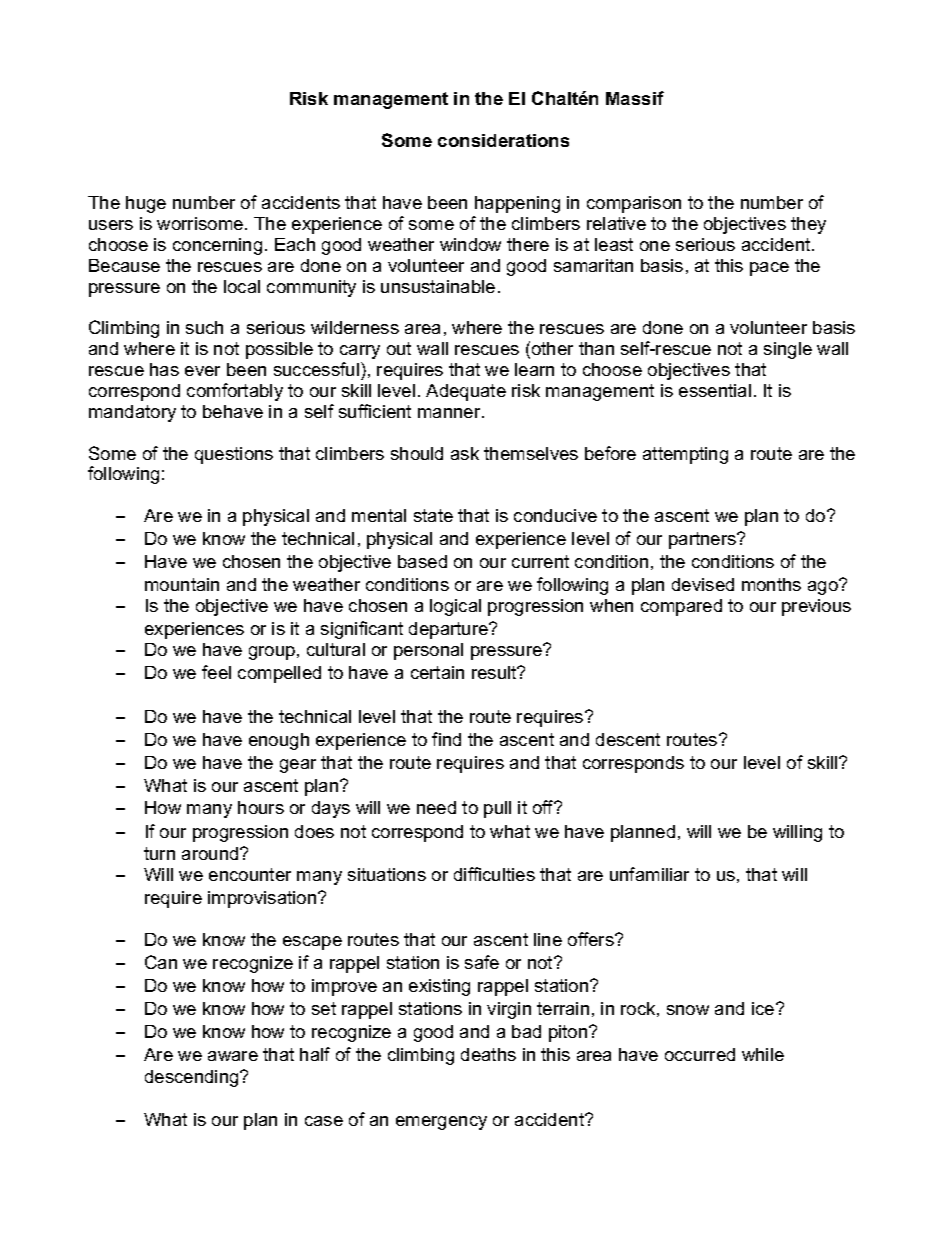 This screenshot has width=952, height=1233. What do you see at coordinates (503, 140) in the screenshot?
I see `considerations` at bounding box center [503, 140].
